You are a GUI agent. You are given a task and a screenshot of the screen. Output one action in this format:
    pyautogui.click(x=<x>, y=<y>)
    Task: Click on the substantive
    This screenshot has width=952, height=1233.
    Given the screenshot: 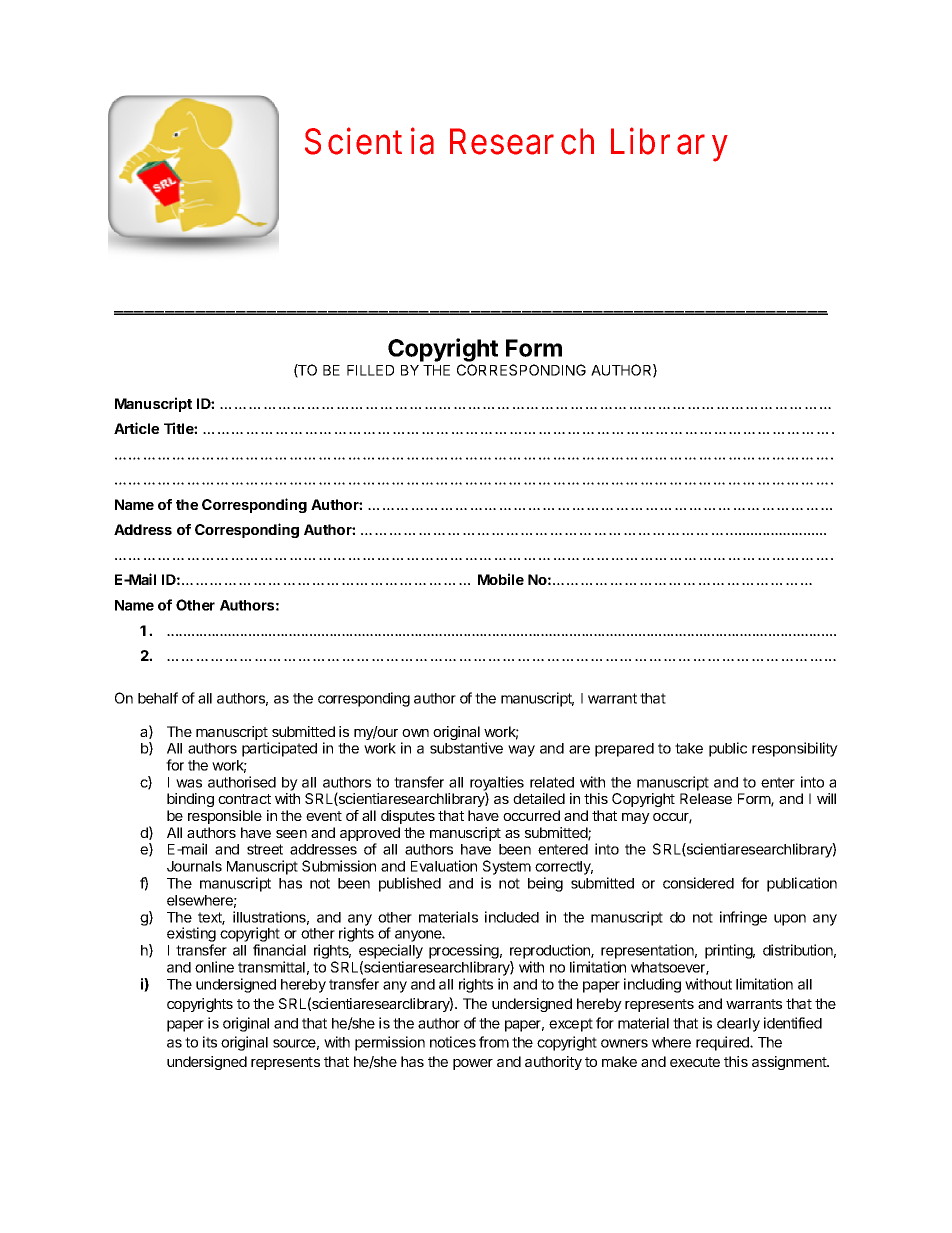 What is the action you would take?
    pyautogui.click(x=466, y=748)
